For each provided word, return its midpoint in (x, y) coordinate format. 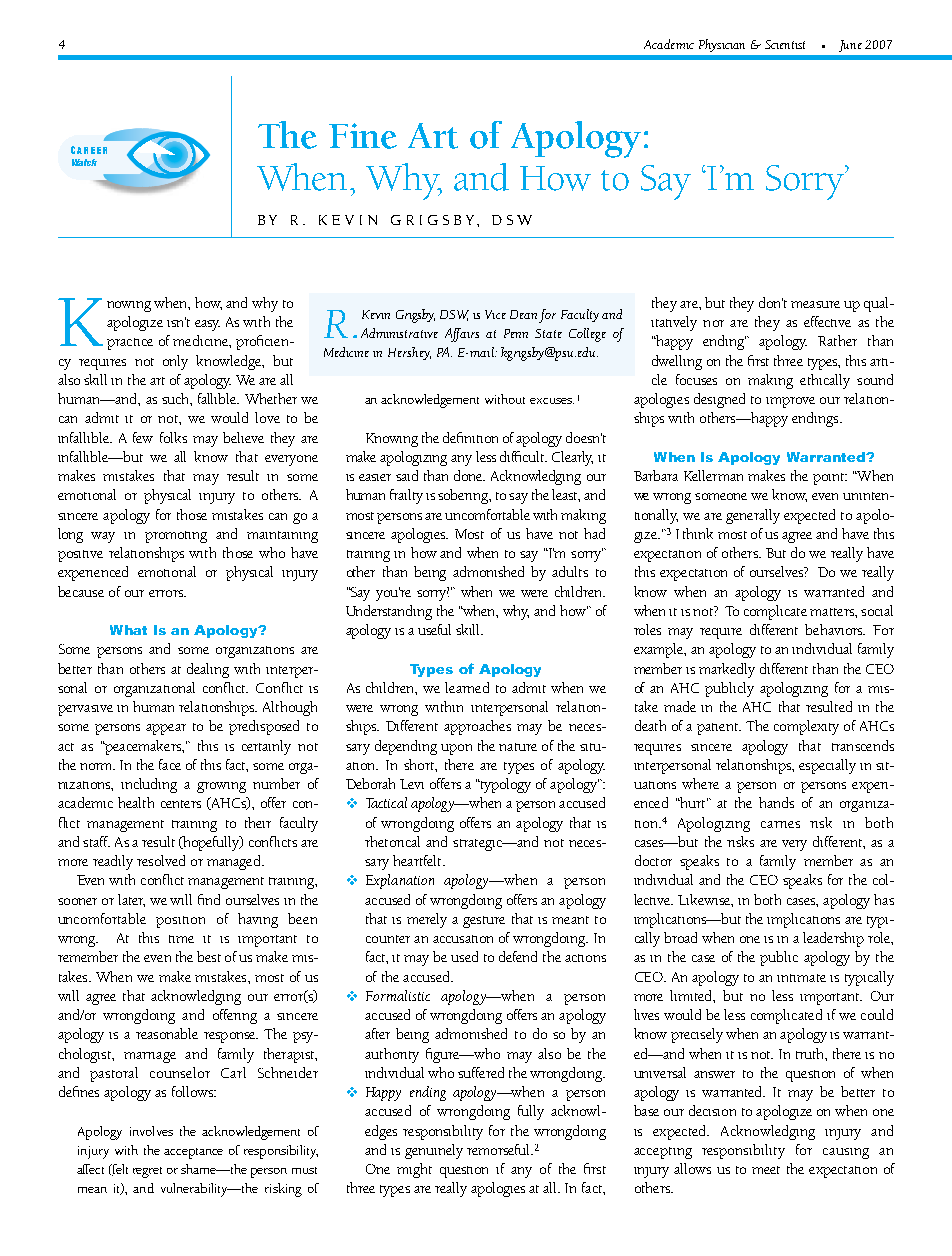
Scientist (785, 44)
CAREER (89, 150)
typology (504, 785)
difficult (523, 456)
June (850, 46)
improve (790, 402)
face (170, 764)
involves (151, 1131)
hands (776, 802)
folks (173, 437)
